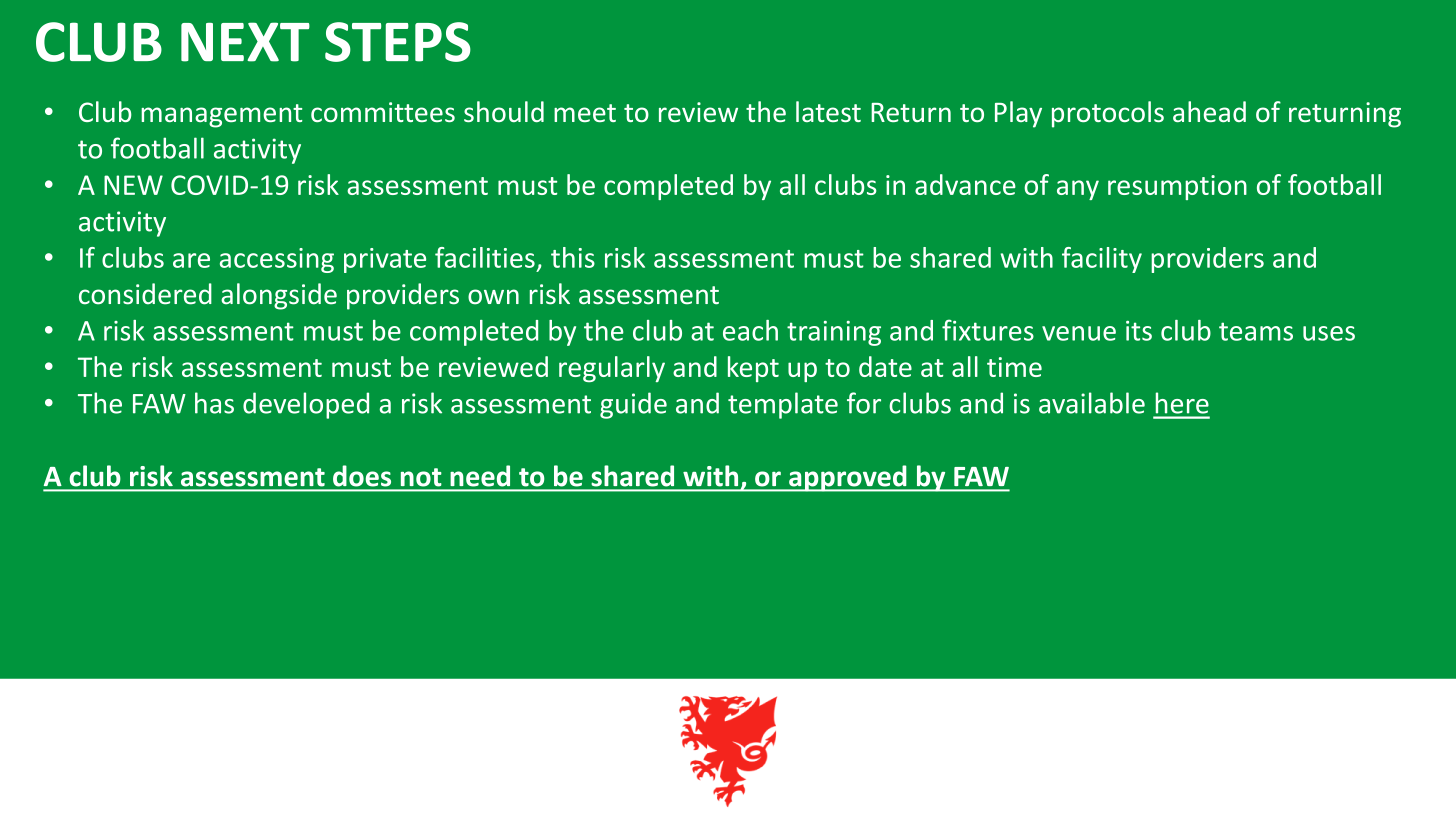 This screenshot has height=819, width=1456. What do you see at coordinates (750, 330) in the screenshot?
I see `each` at bounding box center [750, 330].
